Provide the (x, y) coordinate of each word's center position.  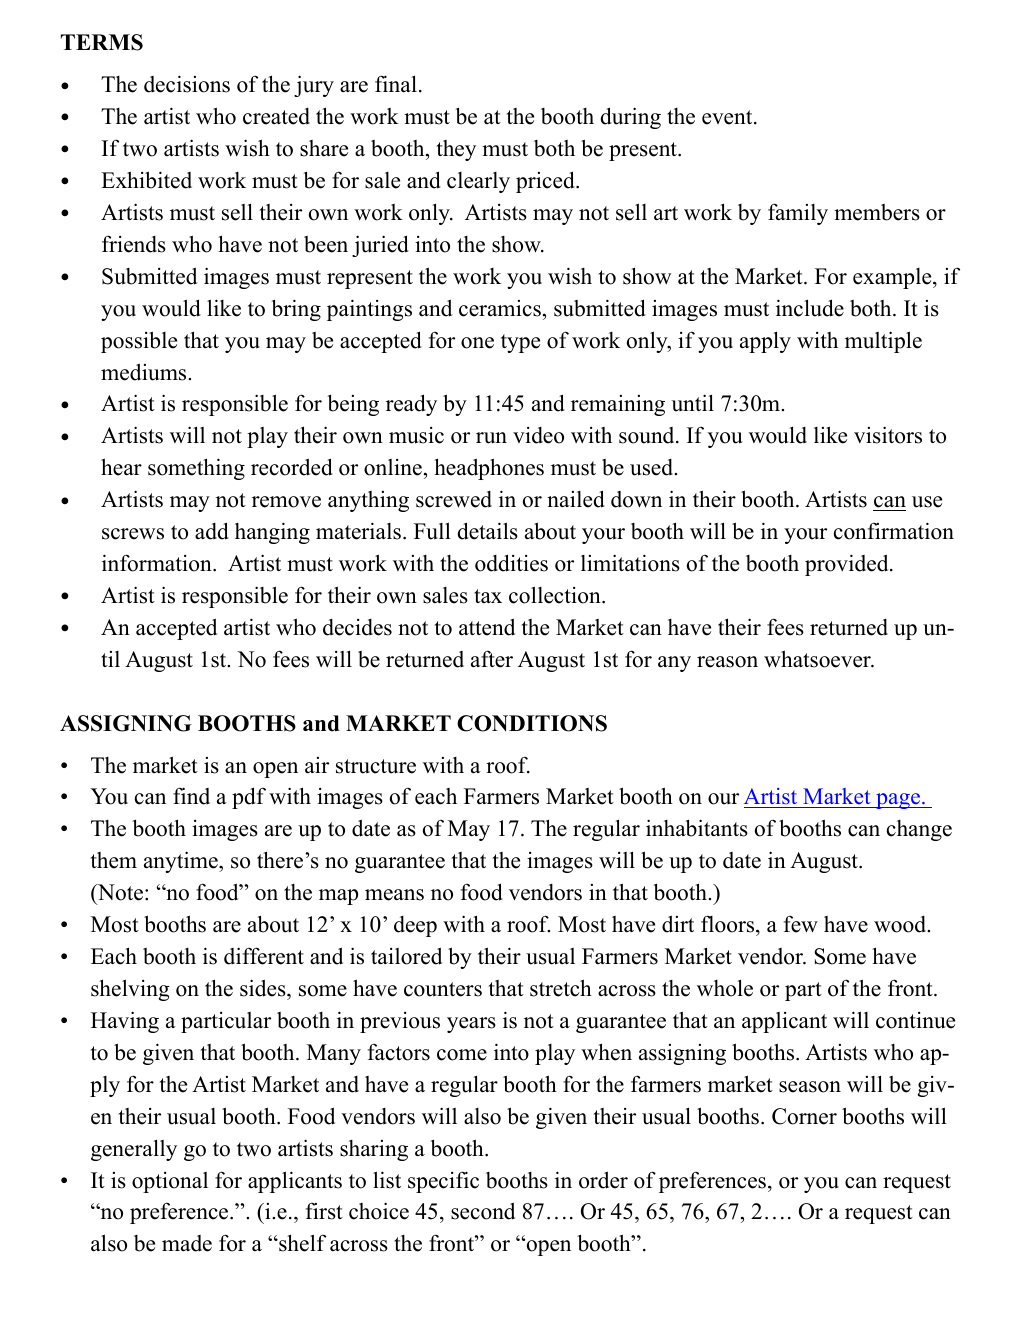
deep (415, 926)
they (456, 150)
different (264, 956)
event (728, 117)
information (158, 563)
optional (170, 1182)
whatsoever (818, 659)
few (801, 924)
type (520, 343)
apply (765, 342)
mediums (145, 372)
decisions (187, 84)
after (492, 659)
